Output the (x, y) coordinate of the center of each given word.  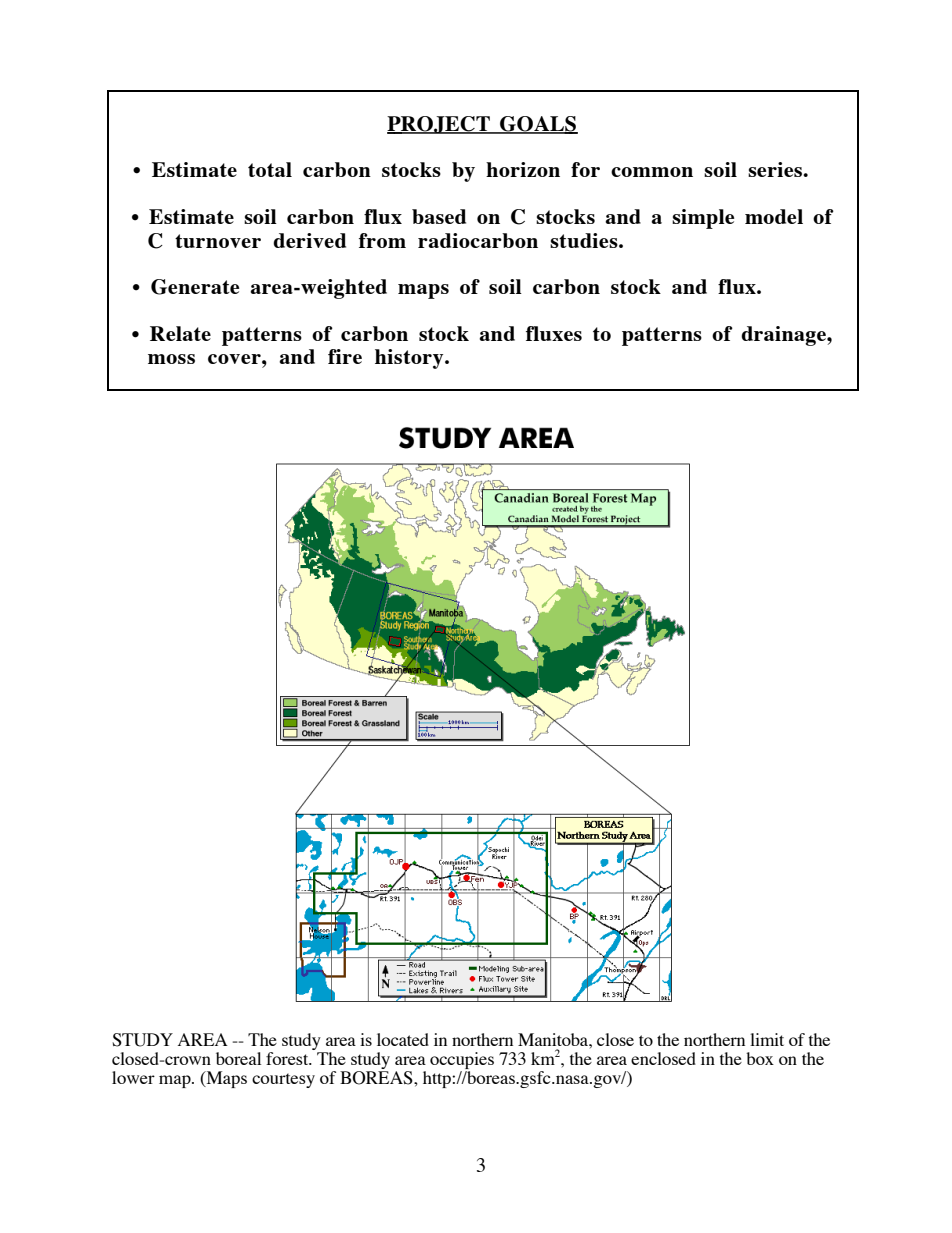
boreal (238, 1058)
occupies (462, 1060)
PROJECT (439, 125)
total (270, 169)
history (410, 359)
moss (171, 359)
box (760, 1058)
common (652, 172)
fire (345, 356)
